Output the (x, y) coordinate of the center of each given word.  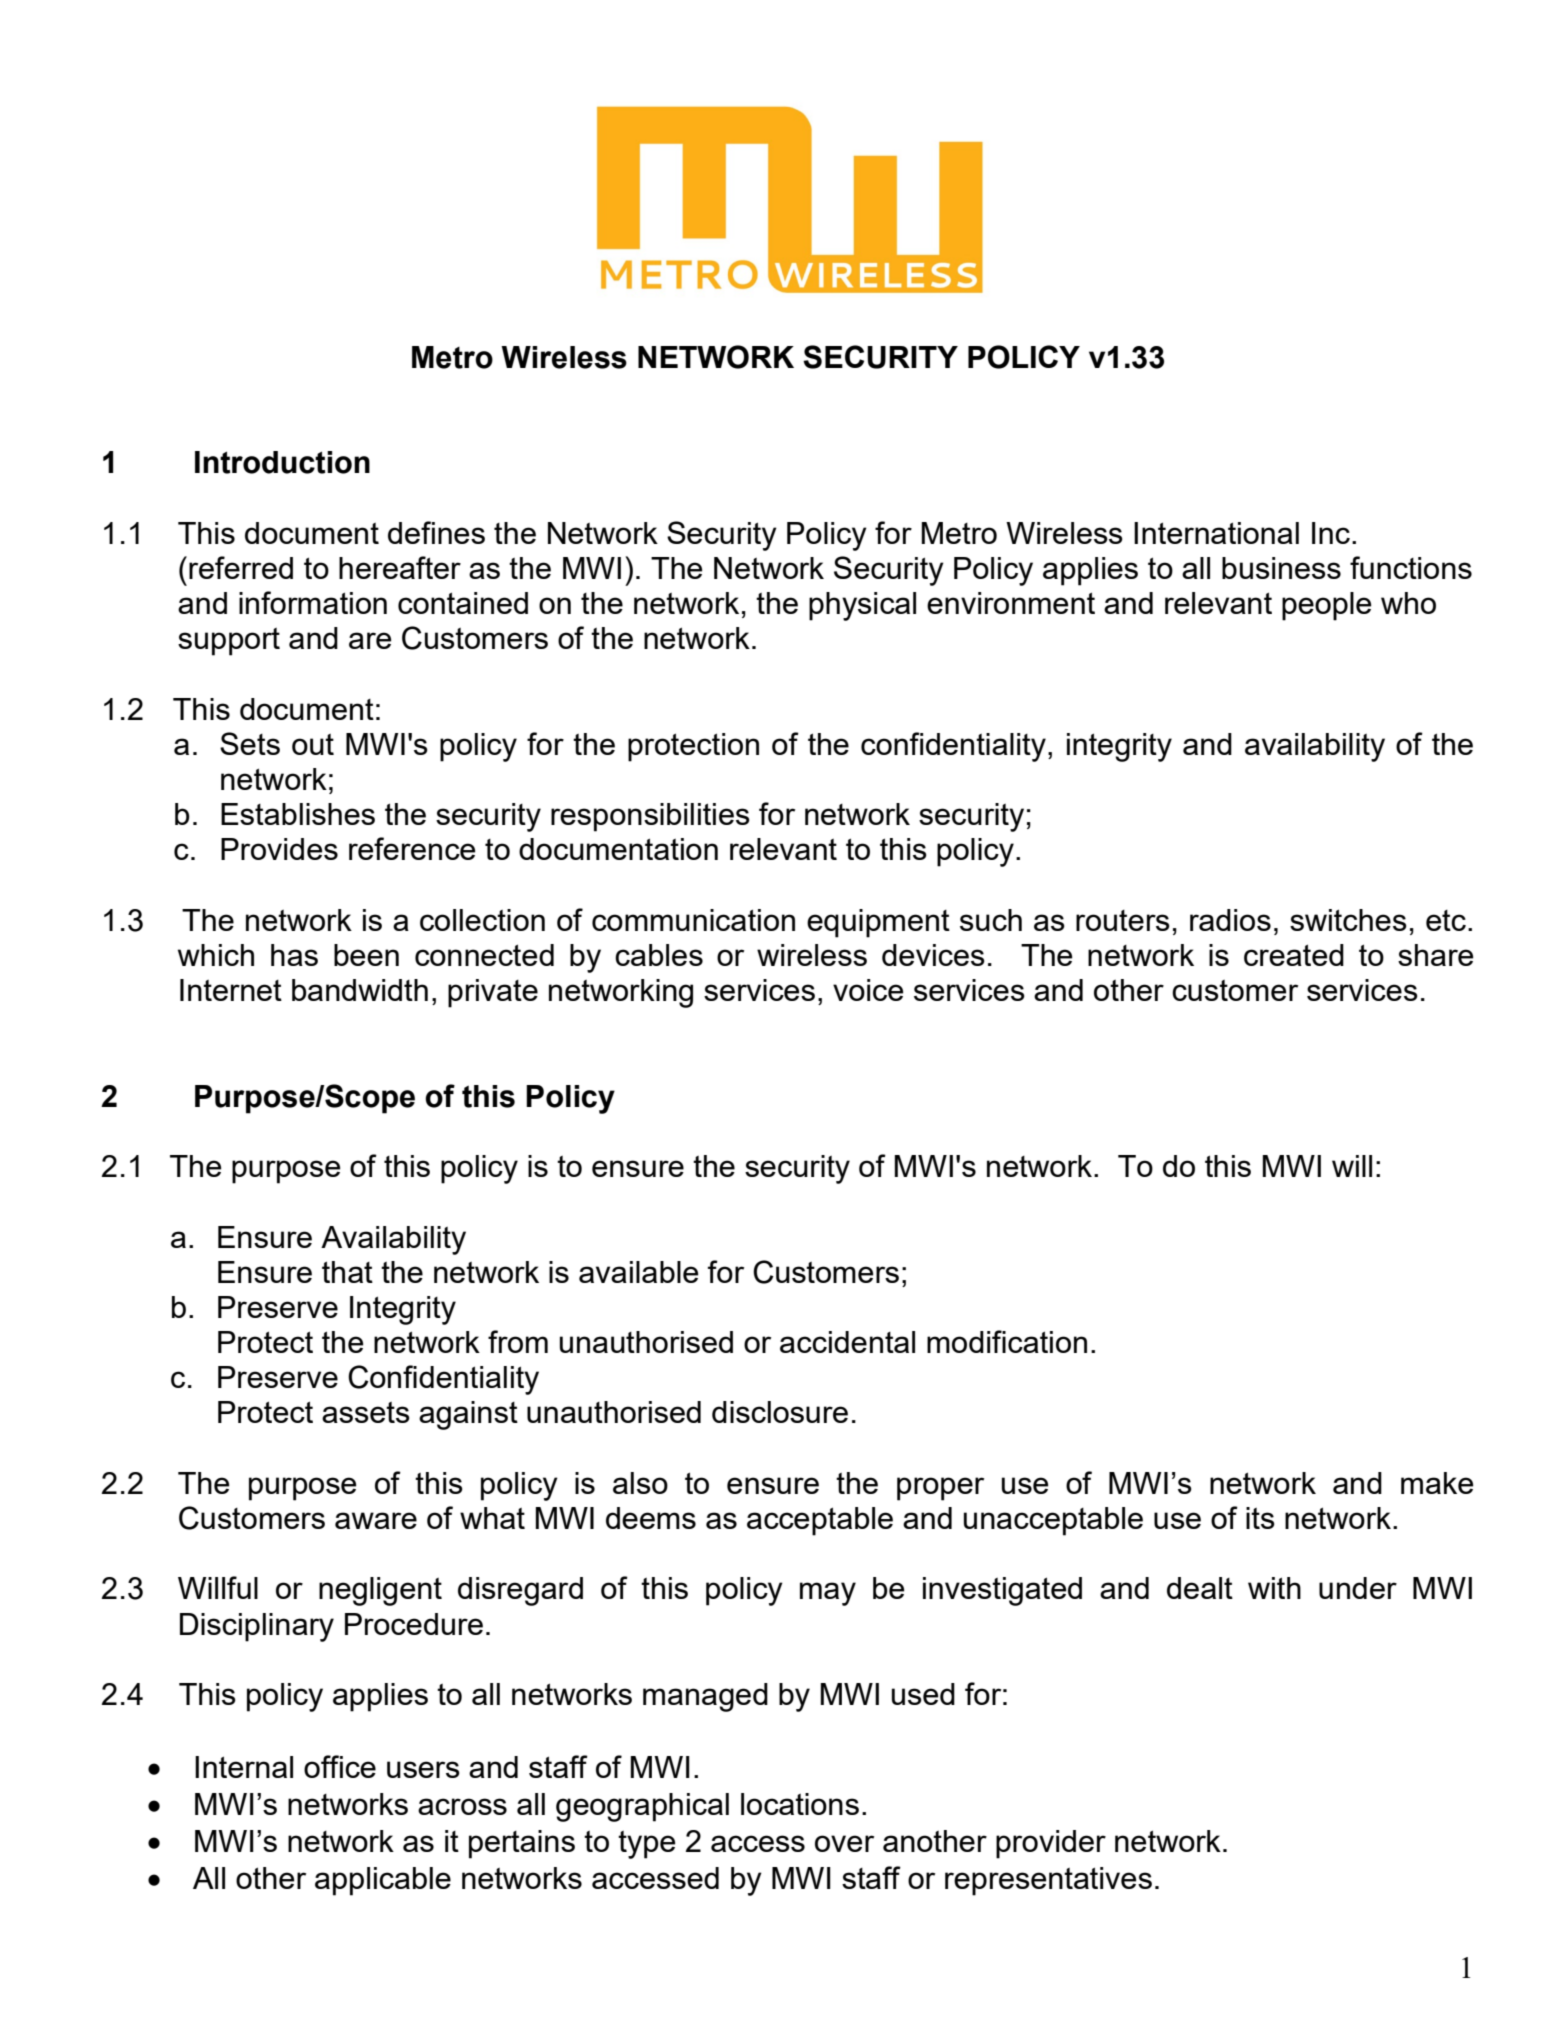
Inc (1331, 533)
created (1294, 955)
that (347, 1272)
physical (862, 606)
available (639, 1272)
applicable (383, 1881)
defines (436, 532)
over (844, 1843)
